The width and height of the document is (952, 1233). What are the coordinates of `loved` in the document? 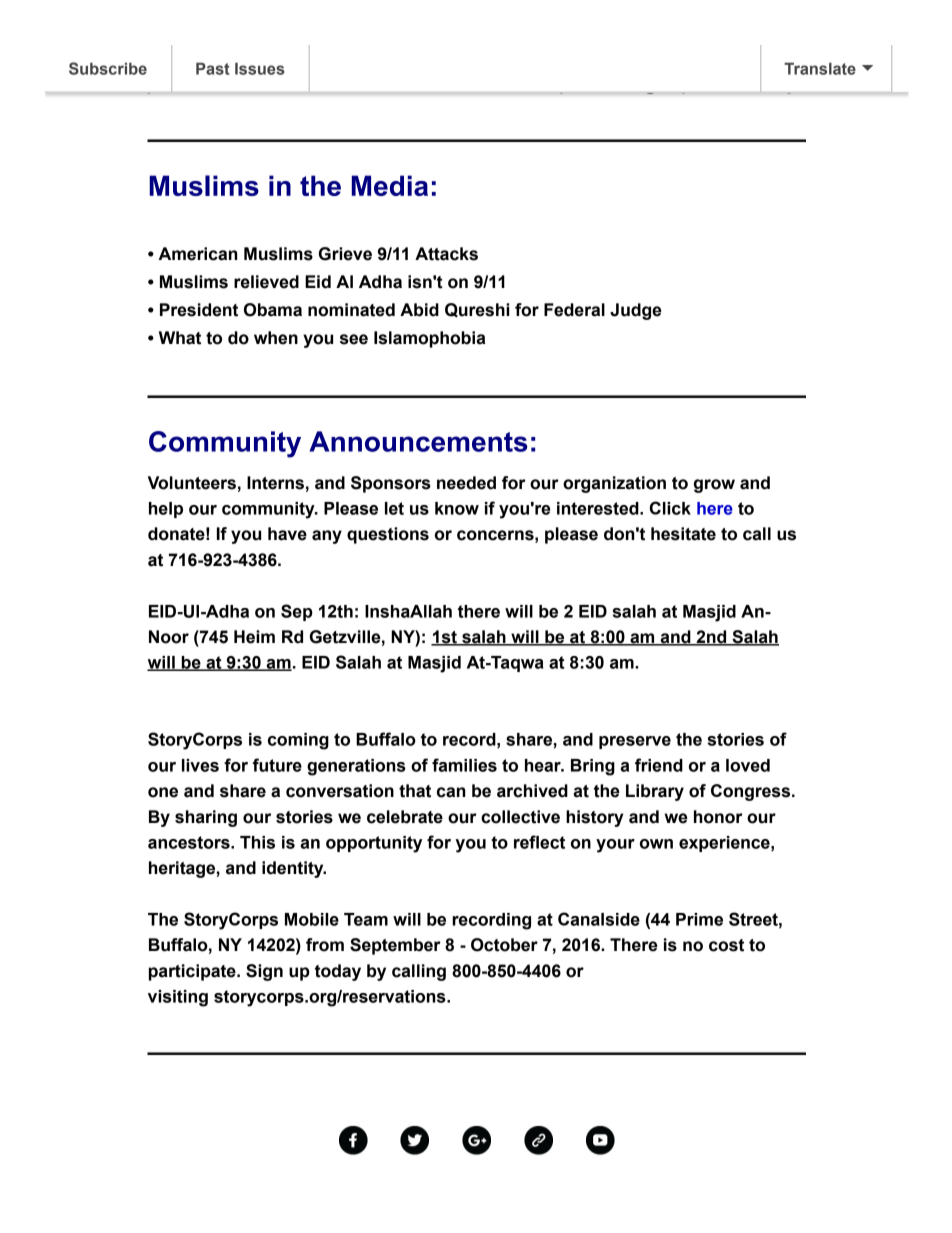 It's located at (748, 765).
